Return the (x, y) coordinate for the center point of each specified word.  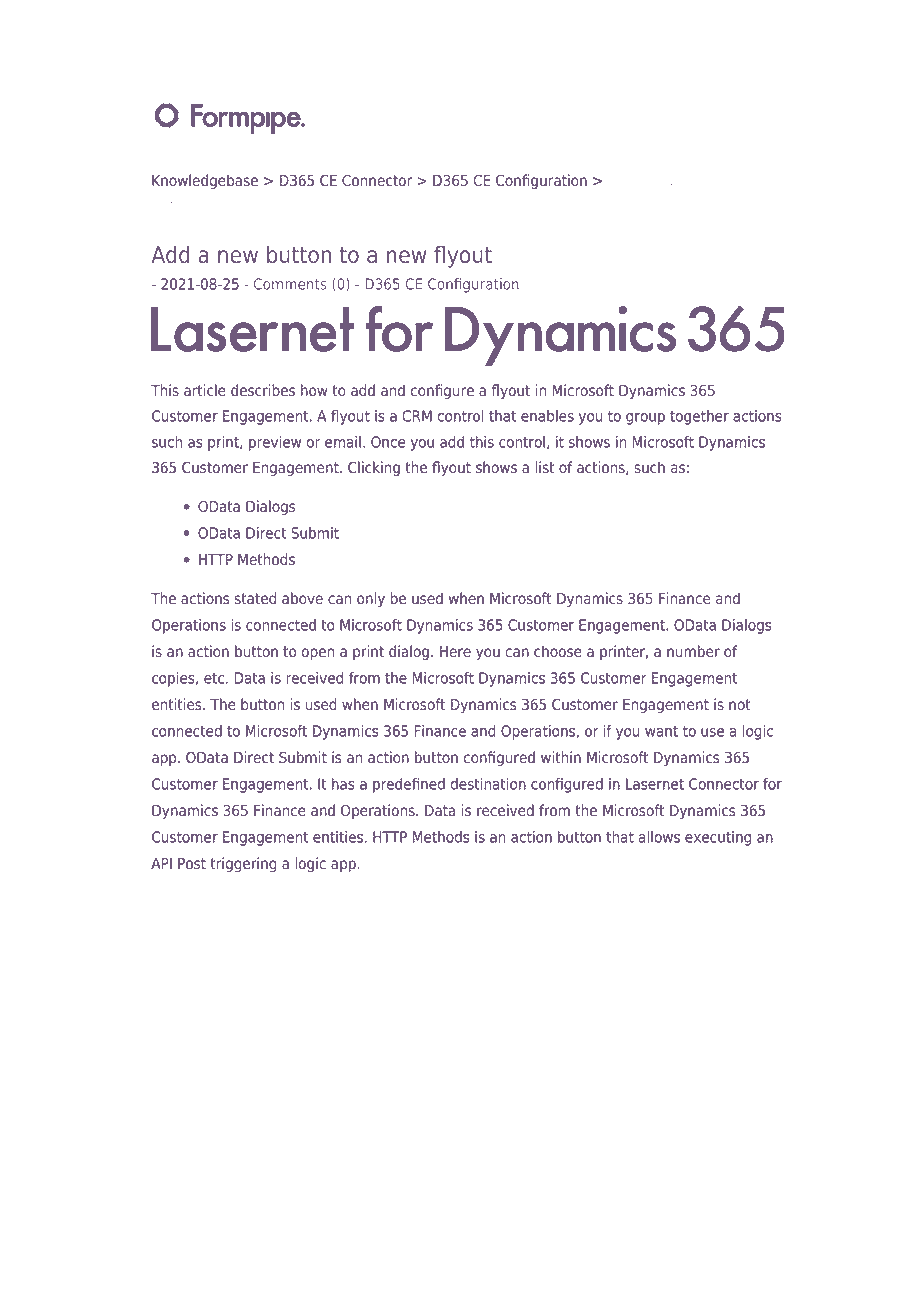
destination (488, 784)
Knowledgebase (205, 181)
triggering (243, 864)
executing (718, 838)
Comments (290, 284)
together (699, 417)
